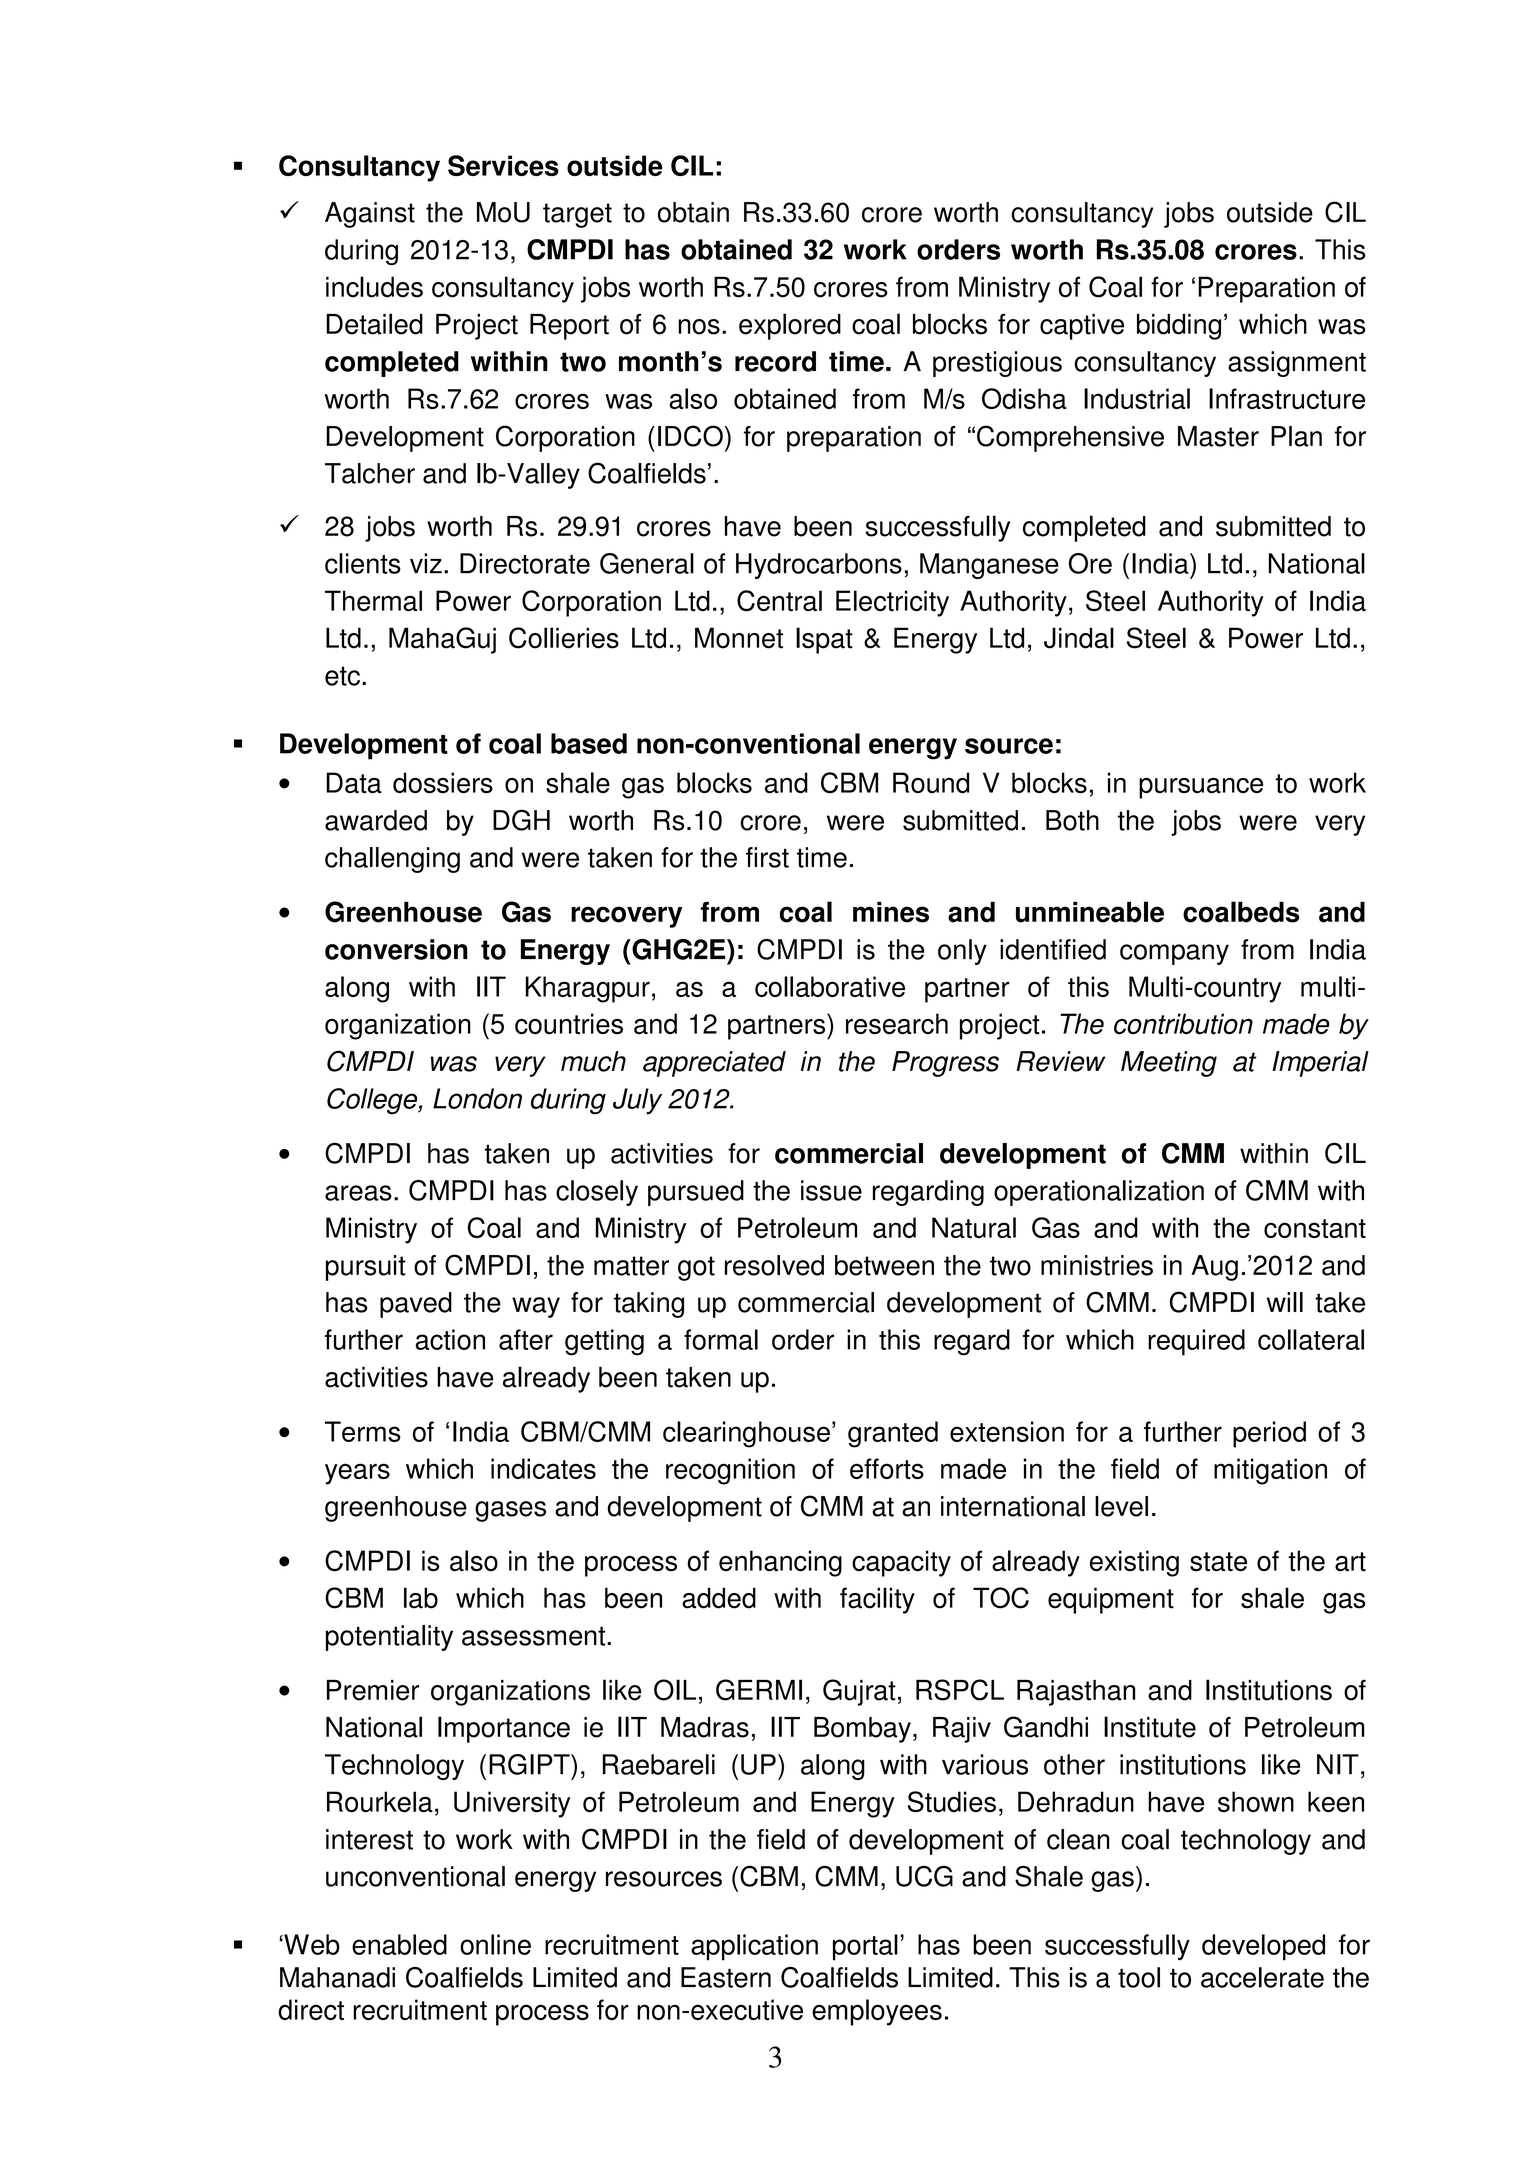 This screenshot has height=2168, width=1532. I want to click on enabled, so click(399, 1944).
